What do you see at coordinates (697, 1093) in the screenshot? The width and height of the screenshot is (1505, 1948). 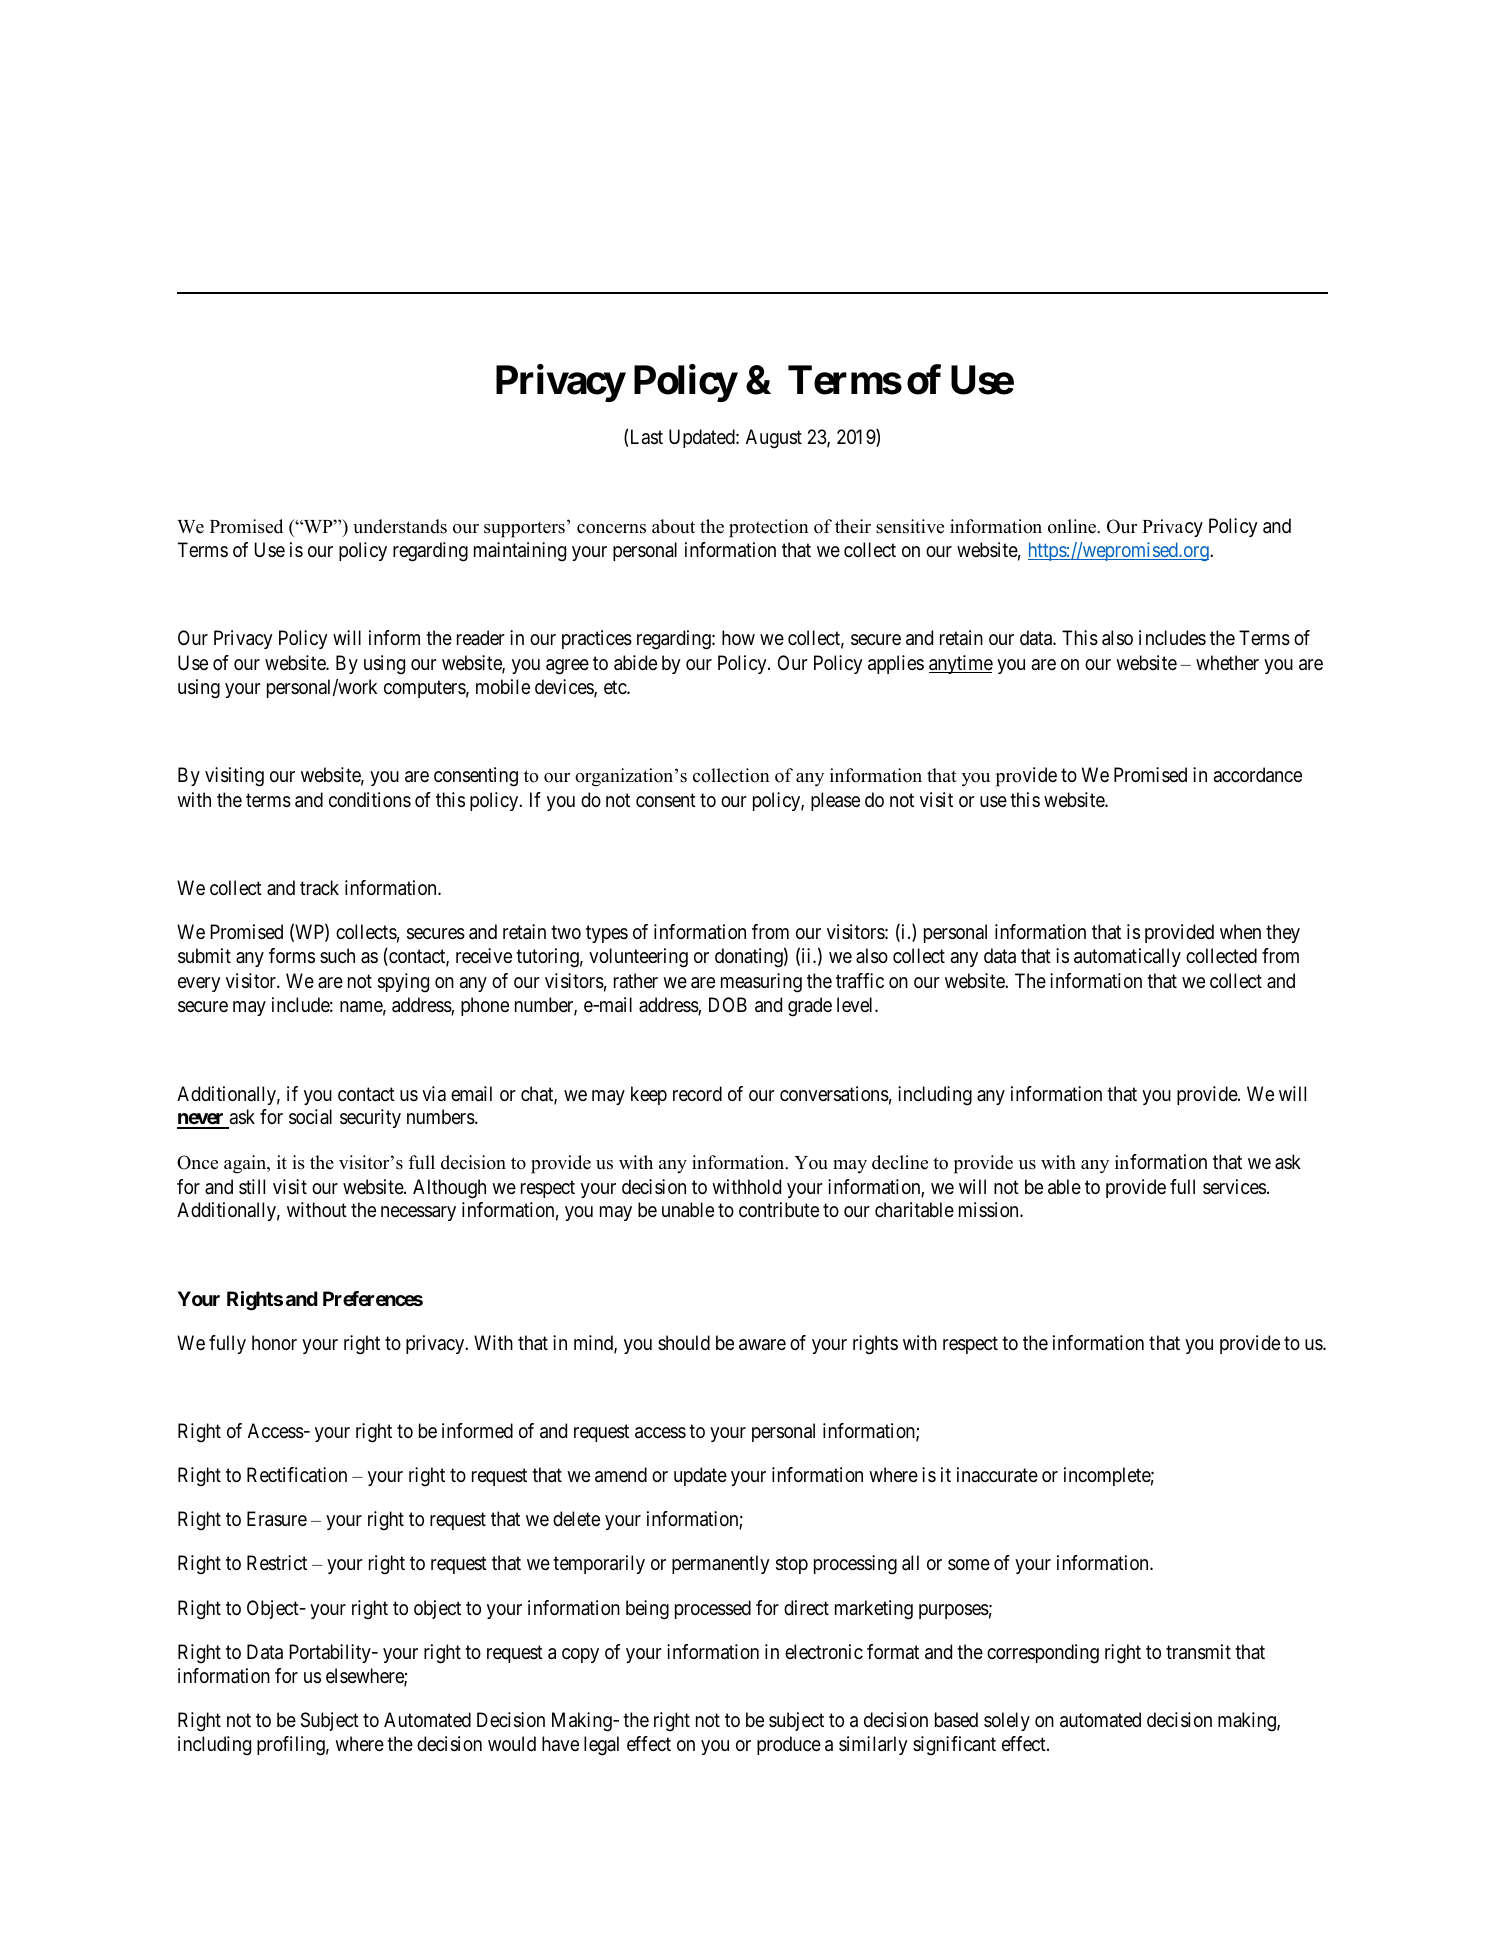 I see `record` at bounding box center [697, 1093].
